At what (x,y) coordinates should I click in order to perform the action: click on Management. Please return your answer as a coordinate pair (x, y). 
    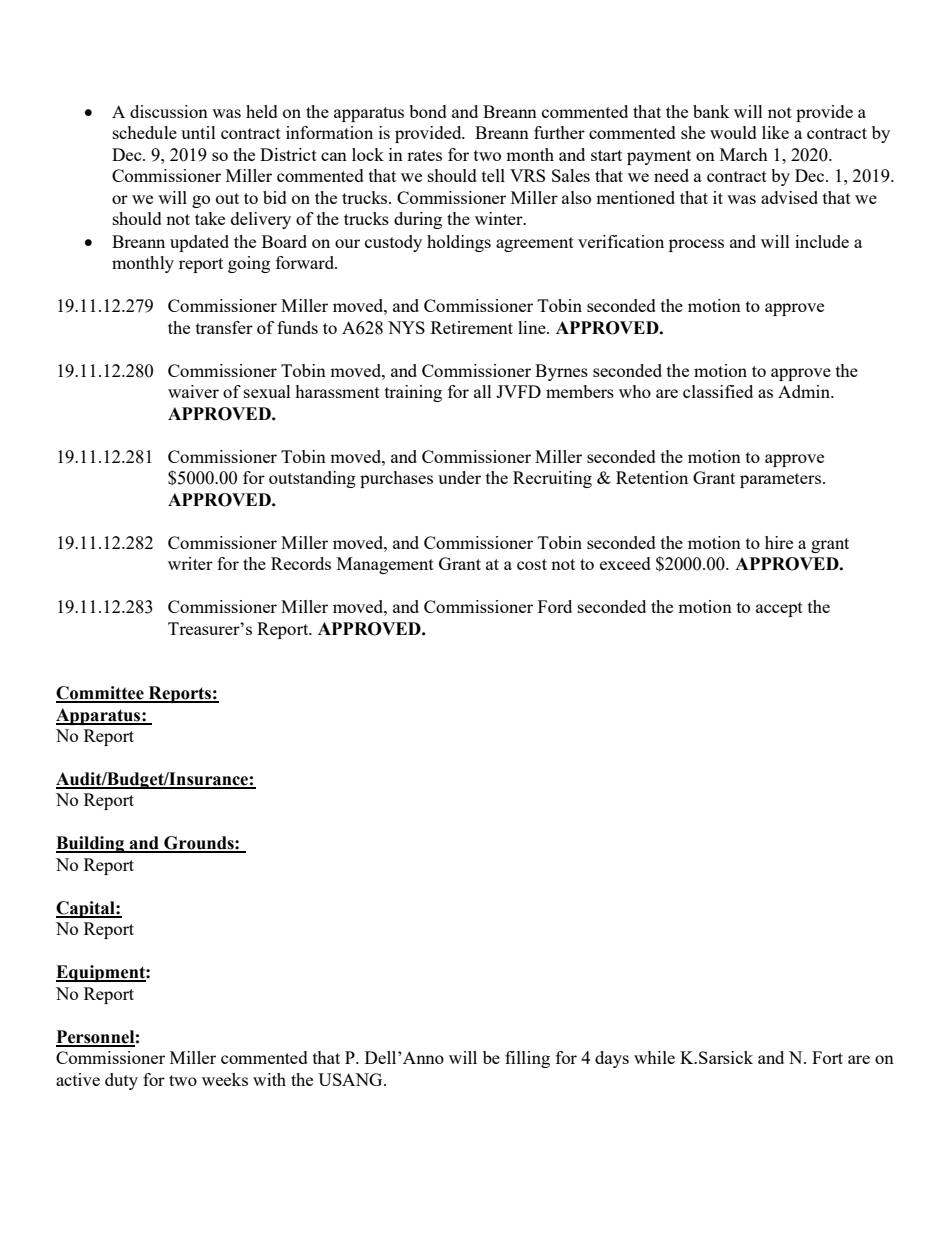
    Looking at the image, I should click on (385, 565).
